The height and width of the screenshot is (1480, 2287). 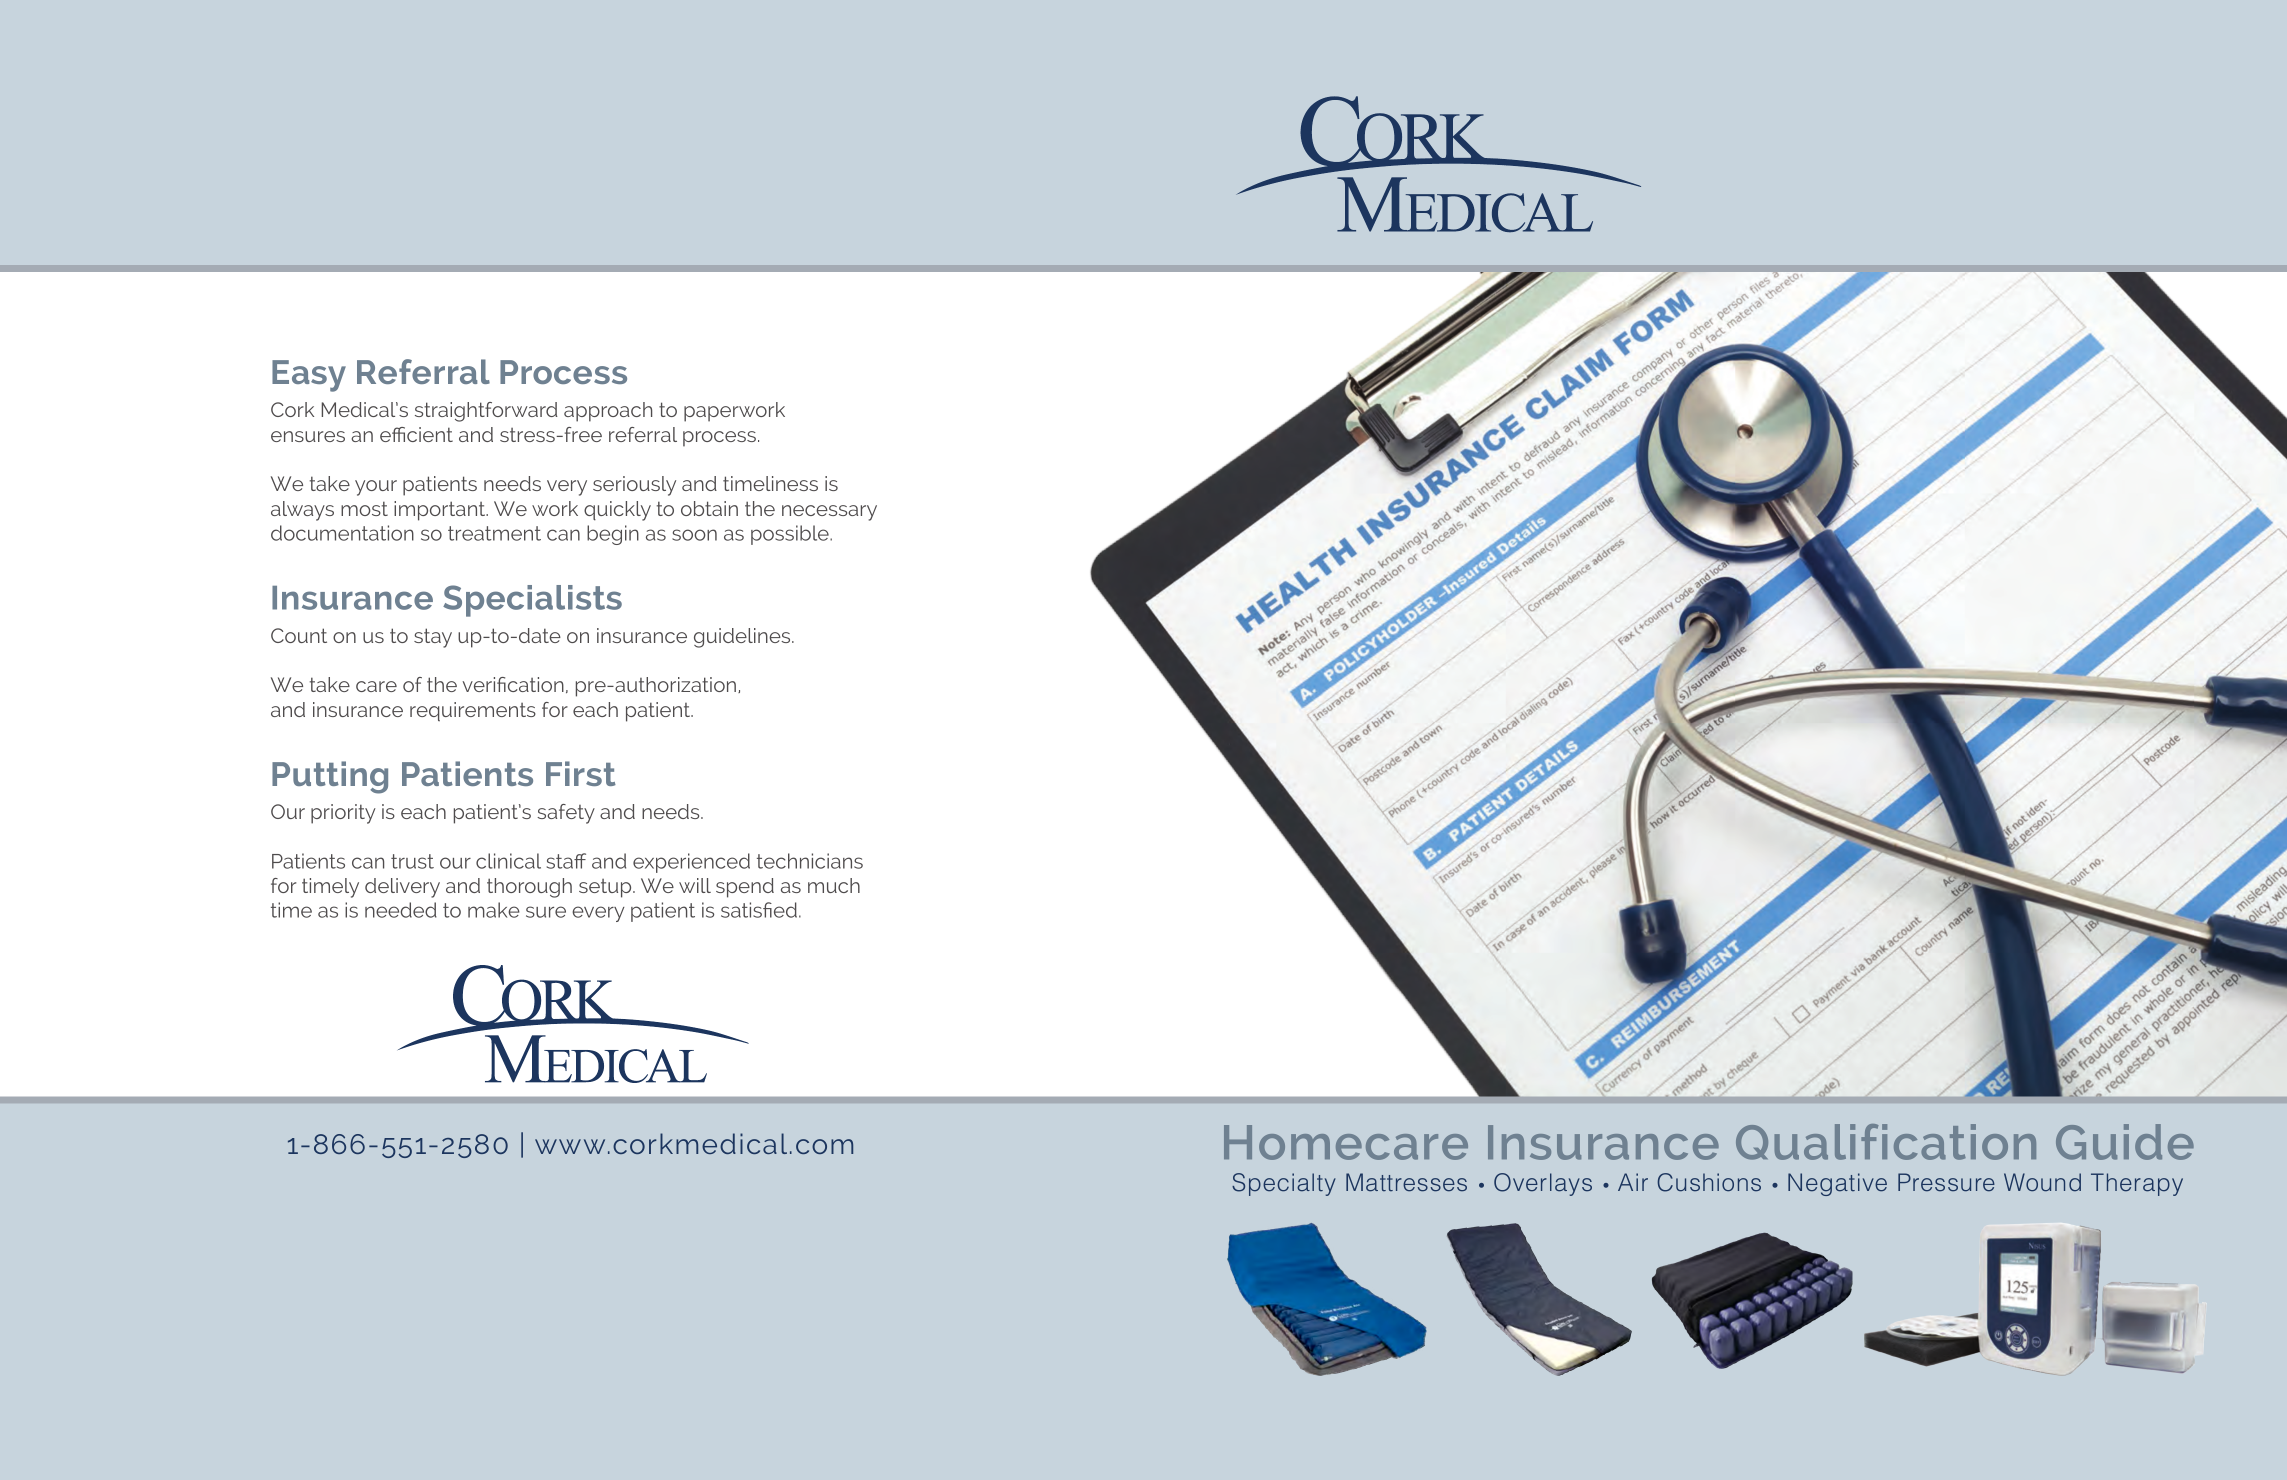 What do you see at coordinates (608, 412) in the screenshot?
I see `approach` at bounding box center [608, 412].
